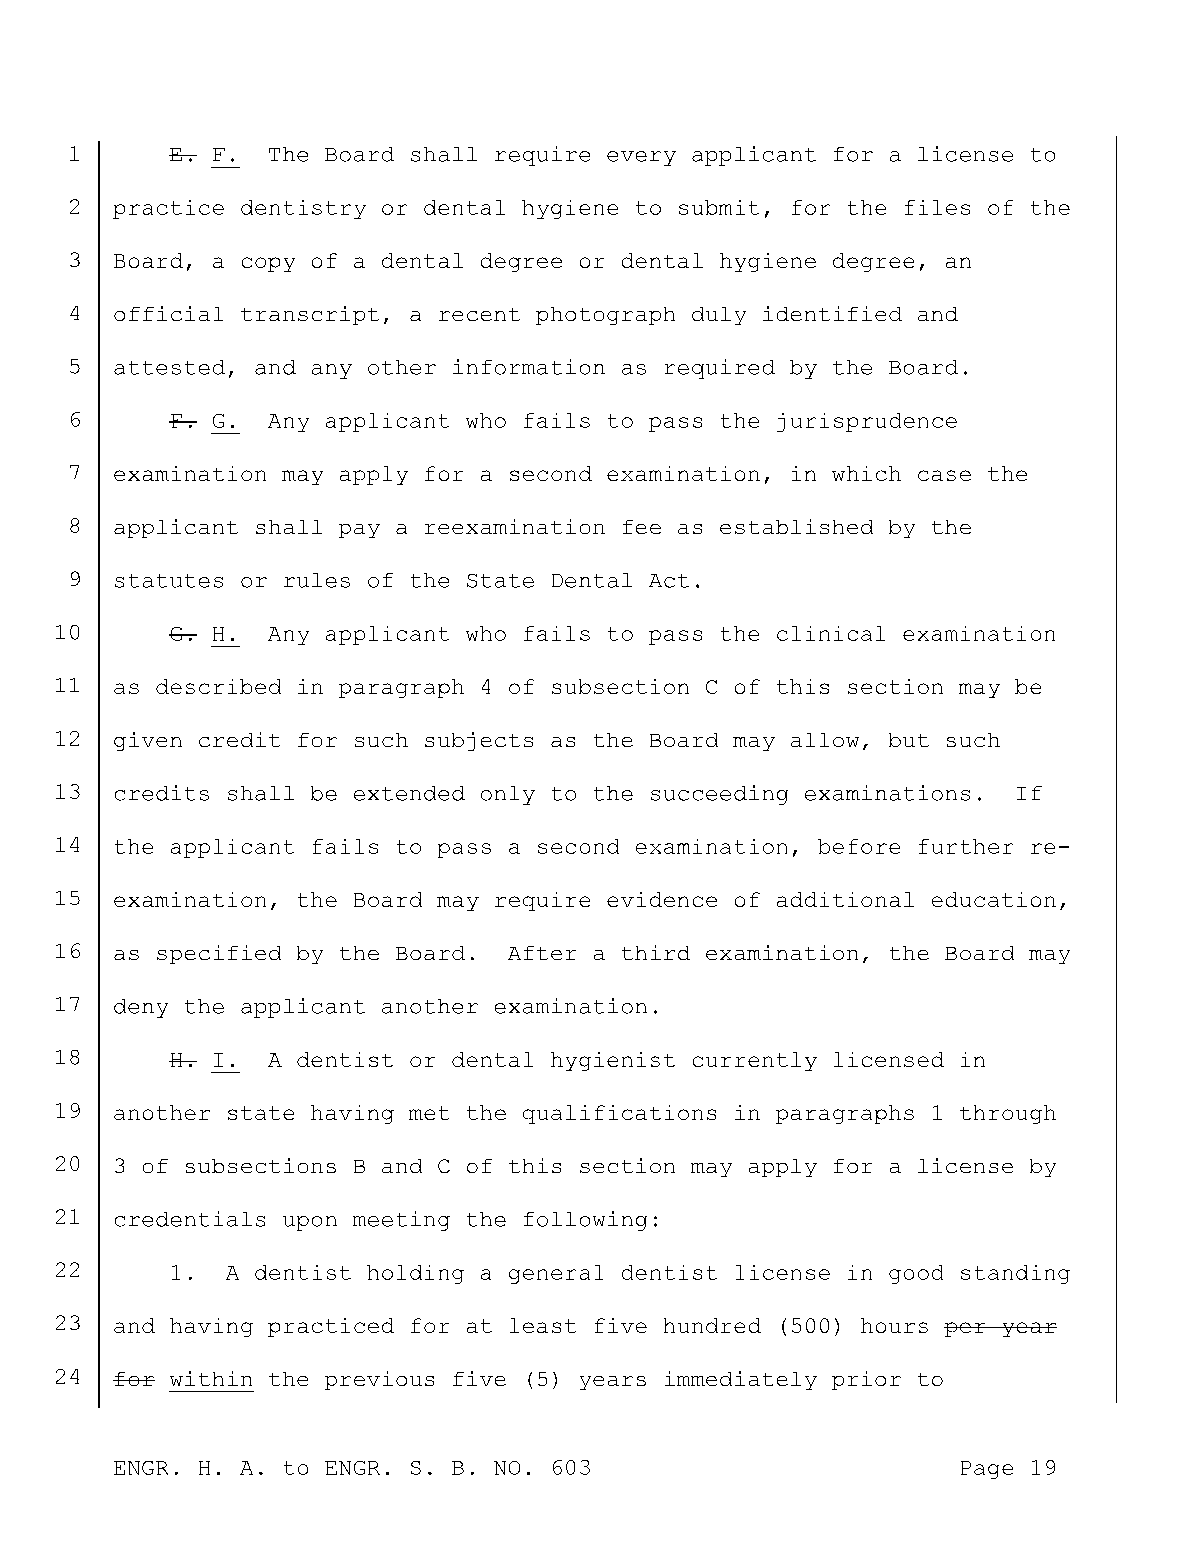 The height and width of the page is (1551, 1198). Describe the element at coordinates (641, 158) in the page. I see `every` at that location.
